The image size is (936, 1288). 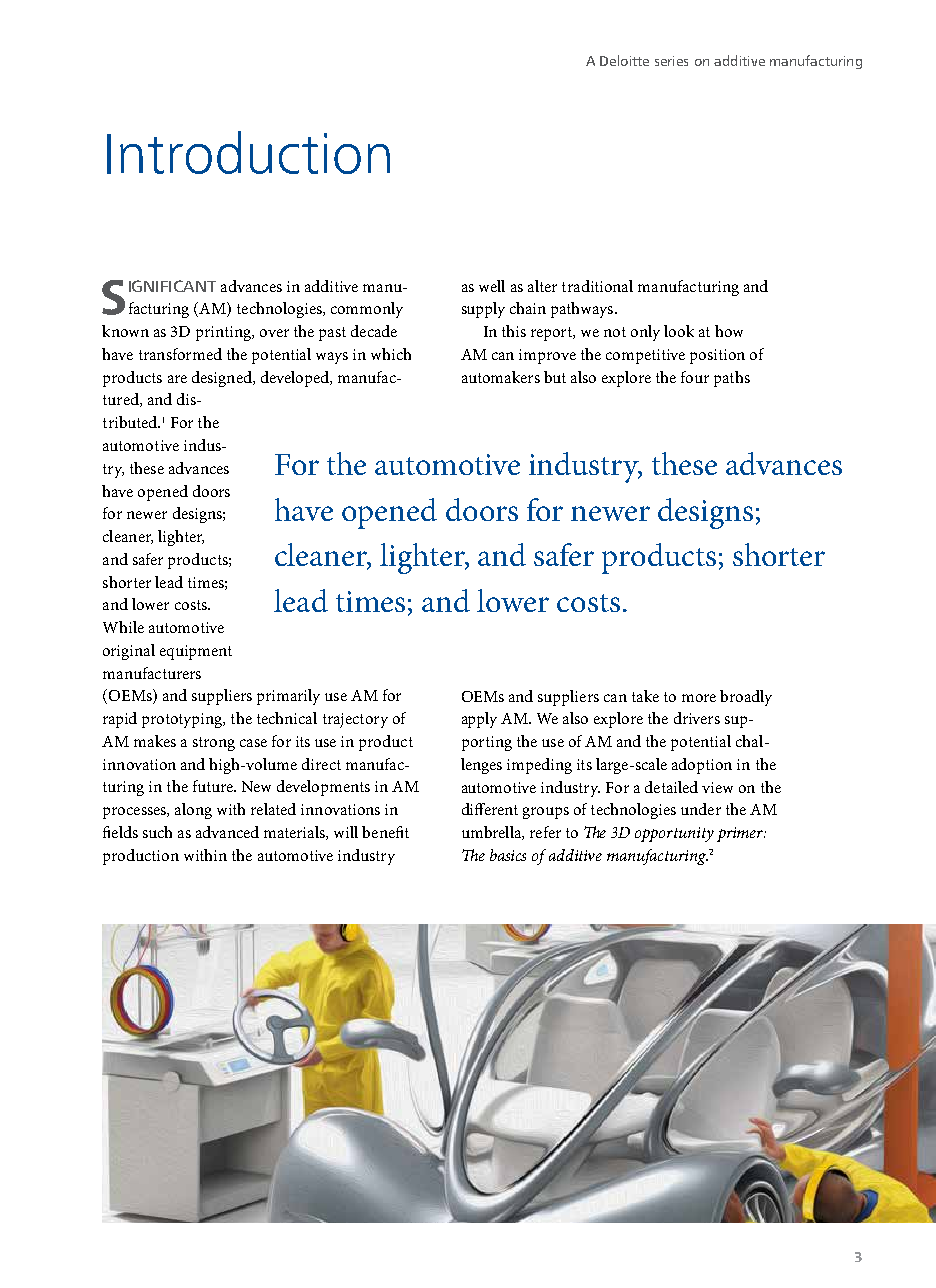 What do you see at coordinates (123, 627) in the page?
I see `While` at bounding box center [123, 627].
